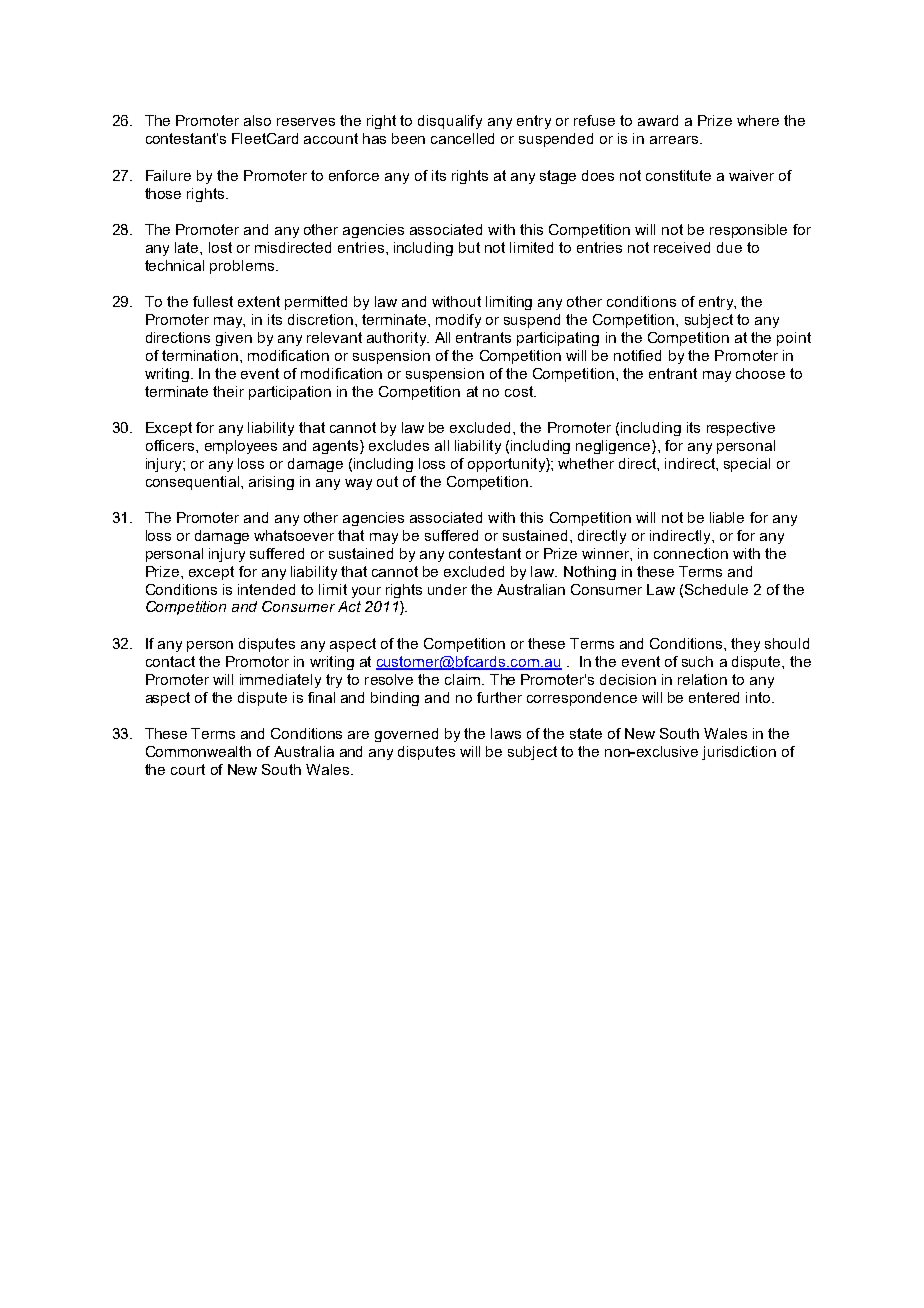 Image resolution: width=924 pixels, height=1308 pixels. What do you see at coordinates (447, 589) in the screenshot?
I see `under` at bounding box center [447, 589].
